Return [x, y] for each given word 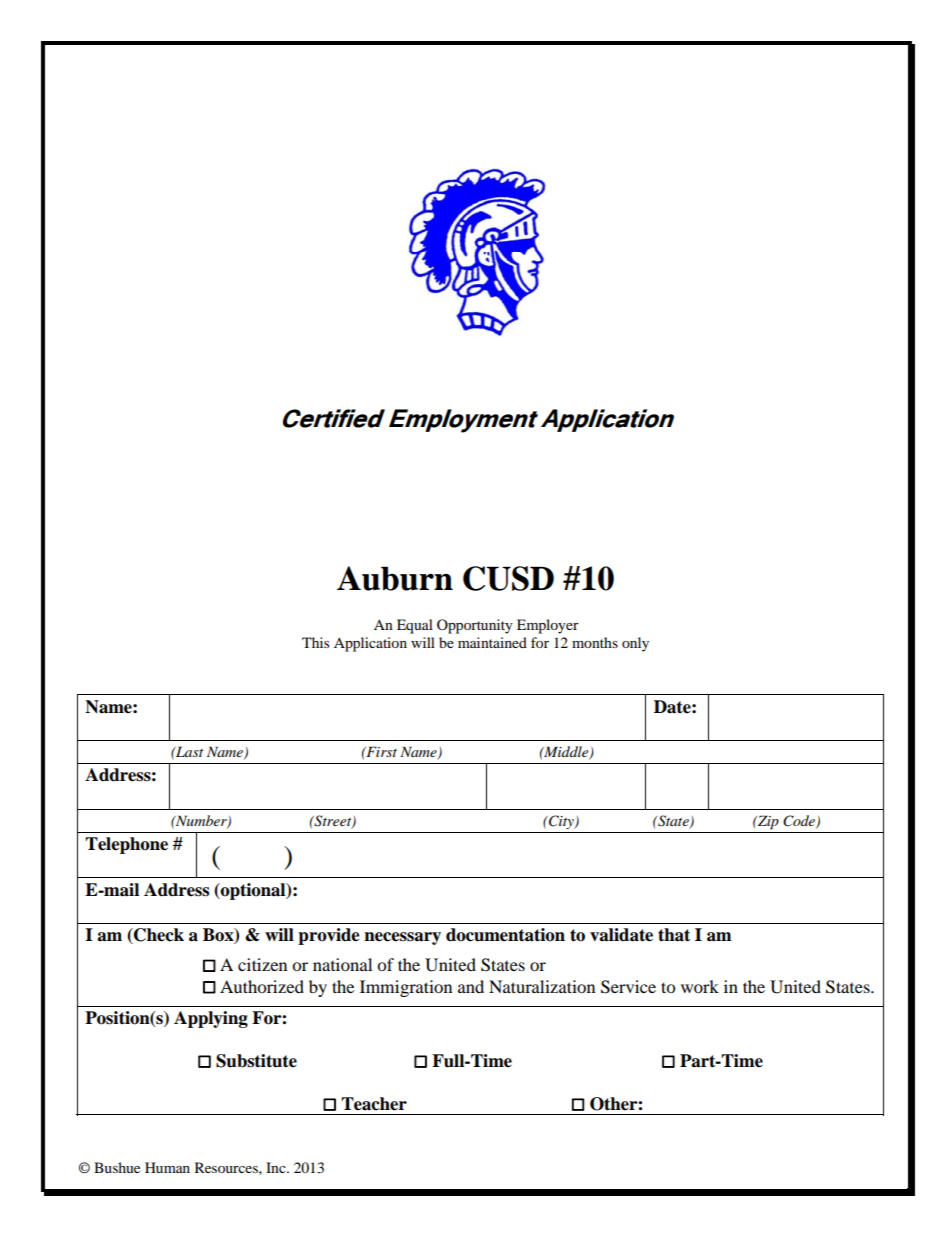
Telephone [126, 845]
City [561, 822]
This [315, 642]
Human [167, 1167]
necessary [402, 938]
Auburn [395, 578]
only [635, 644]
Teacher [374, 1104]
